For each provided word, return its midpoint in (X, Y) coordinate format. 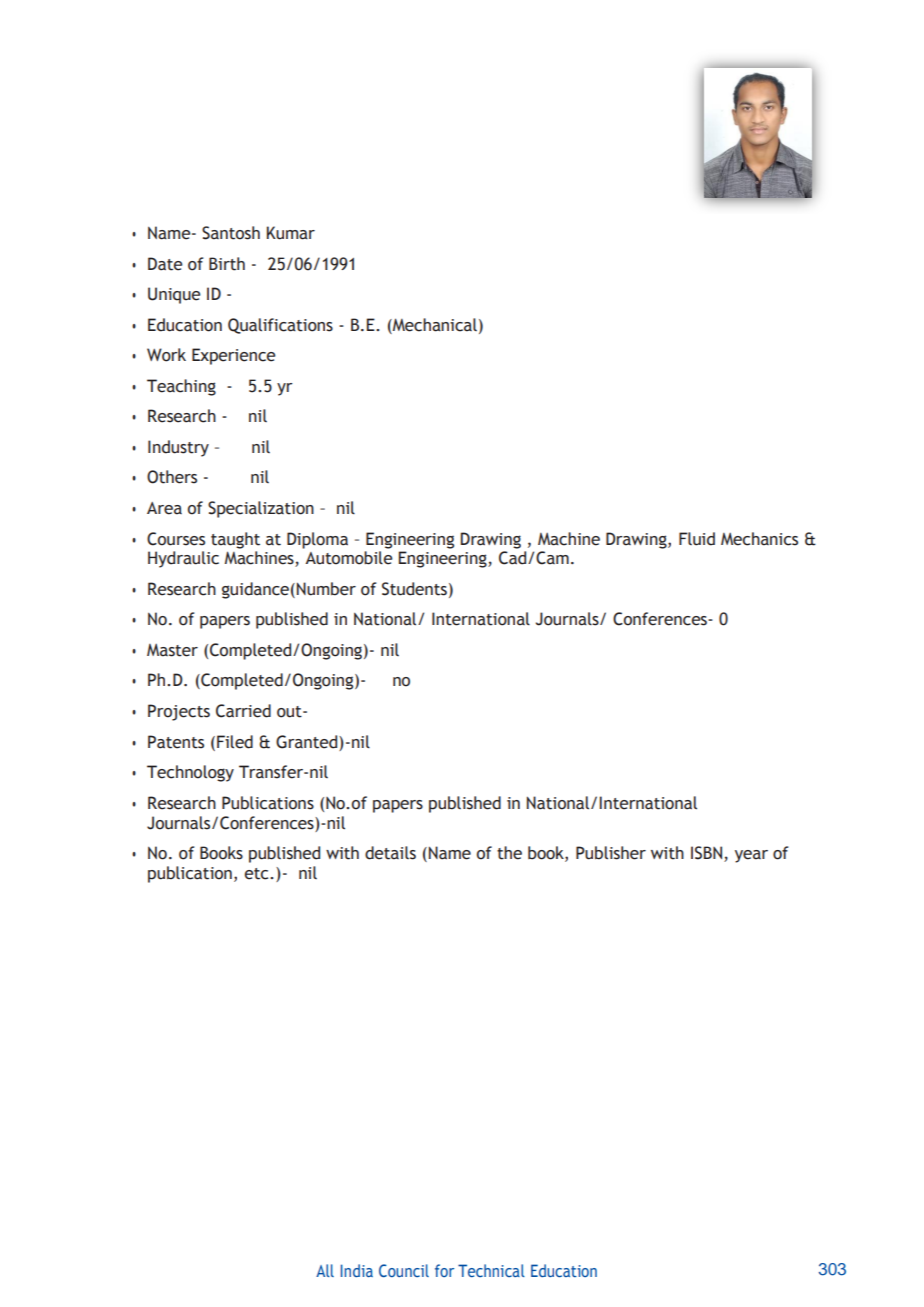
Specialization (261, 509)
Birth (227, 264)
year (751, 856)
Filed (235, 742)
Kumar (291, 233)
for (444, 1270)
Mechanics (759, 539)
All (325, 1270)
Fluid (697, 539)
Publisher (611, 853)
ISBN (708, 854)
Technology (190, 773)
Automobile (349, 558)
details (390, 853)
